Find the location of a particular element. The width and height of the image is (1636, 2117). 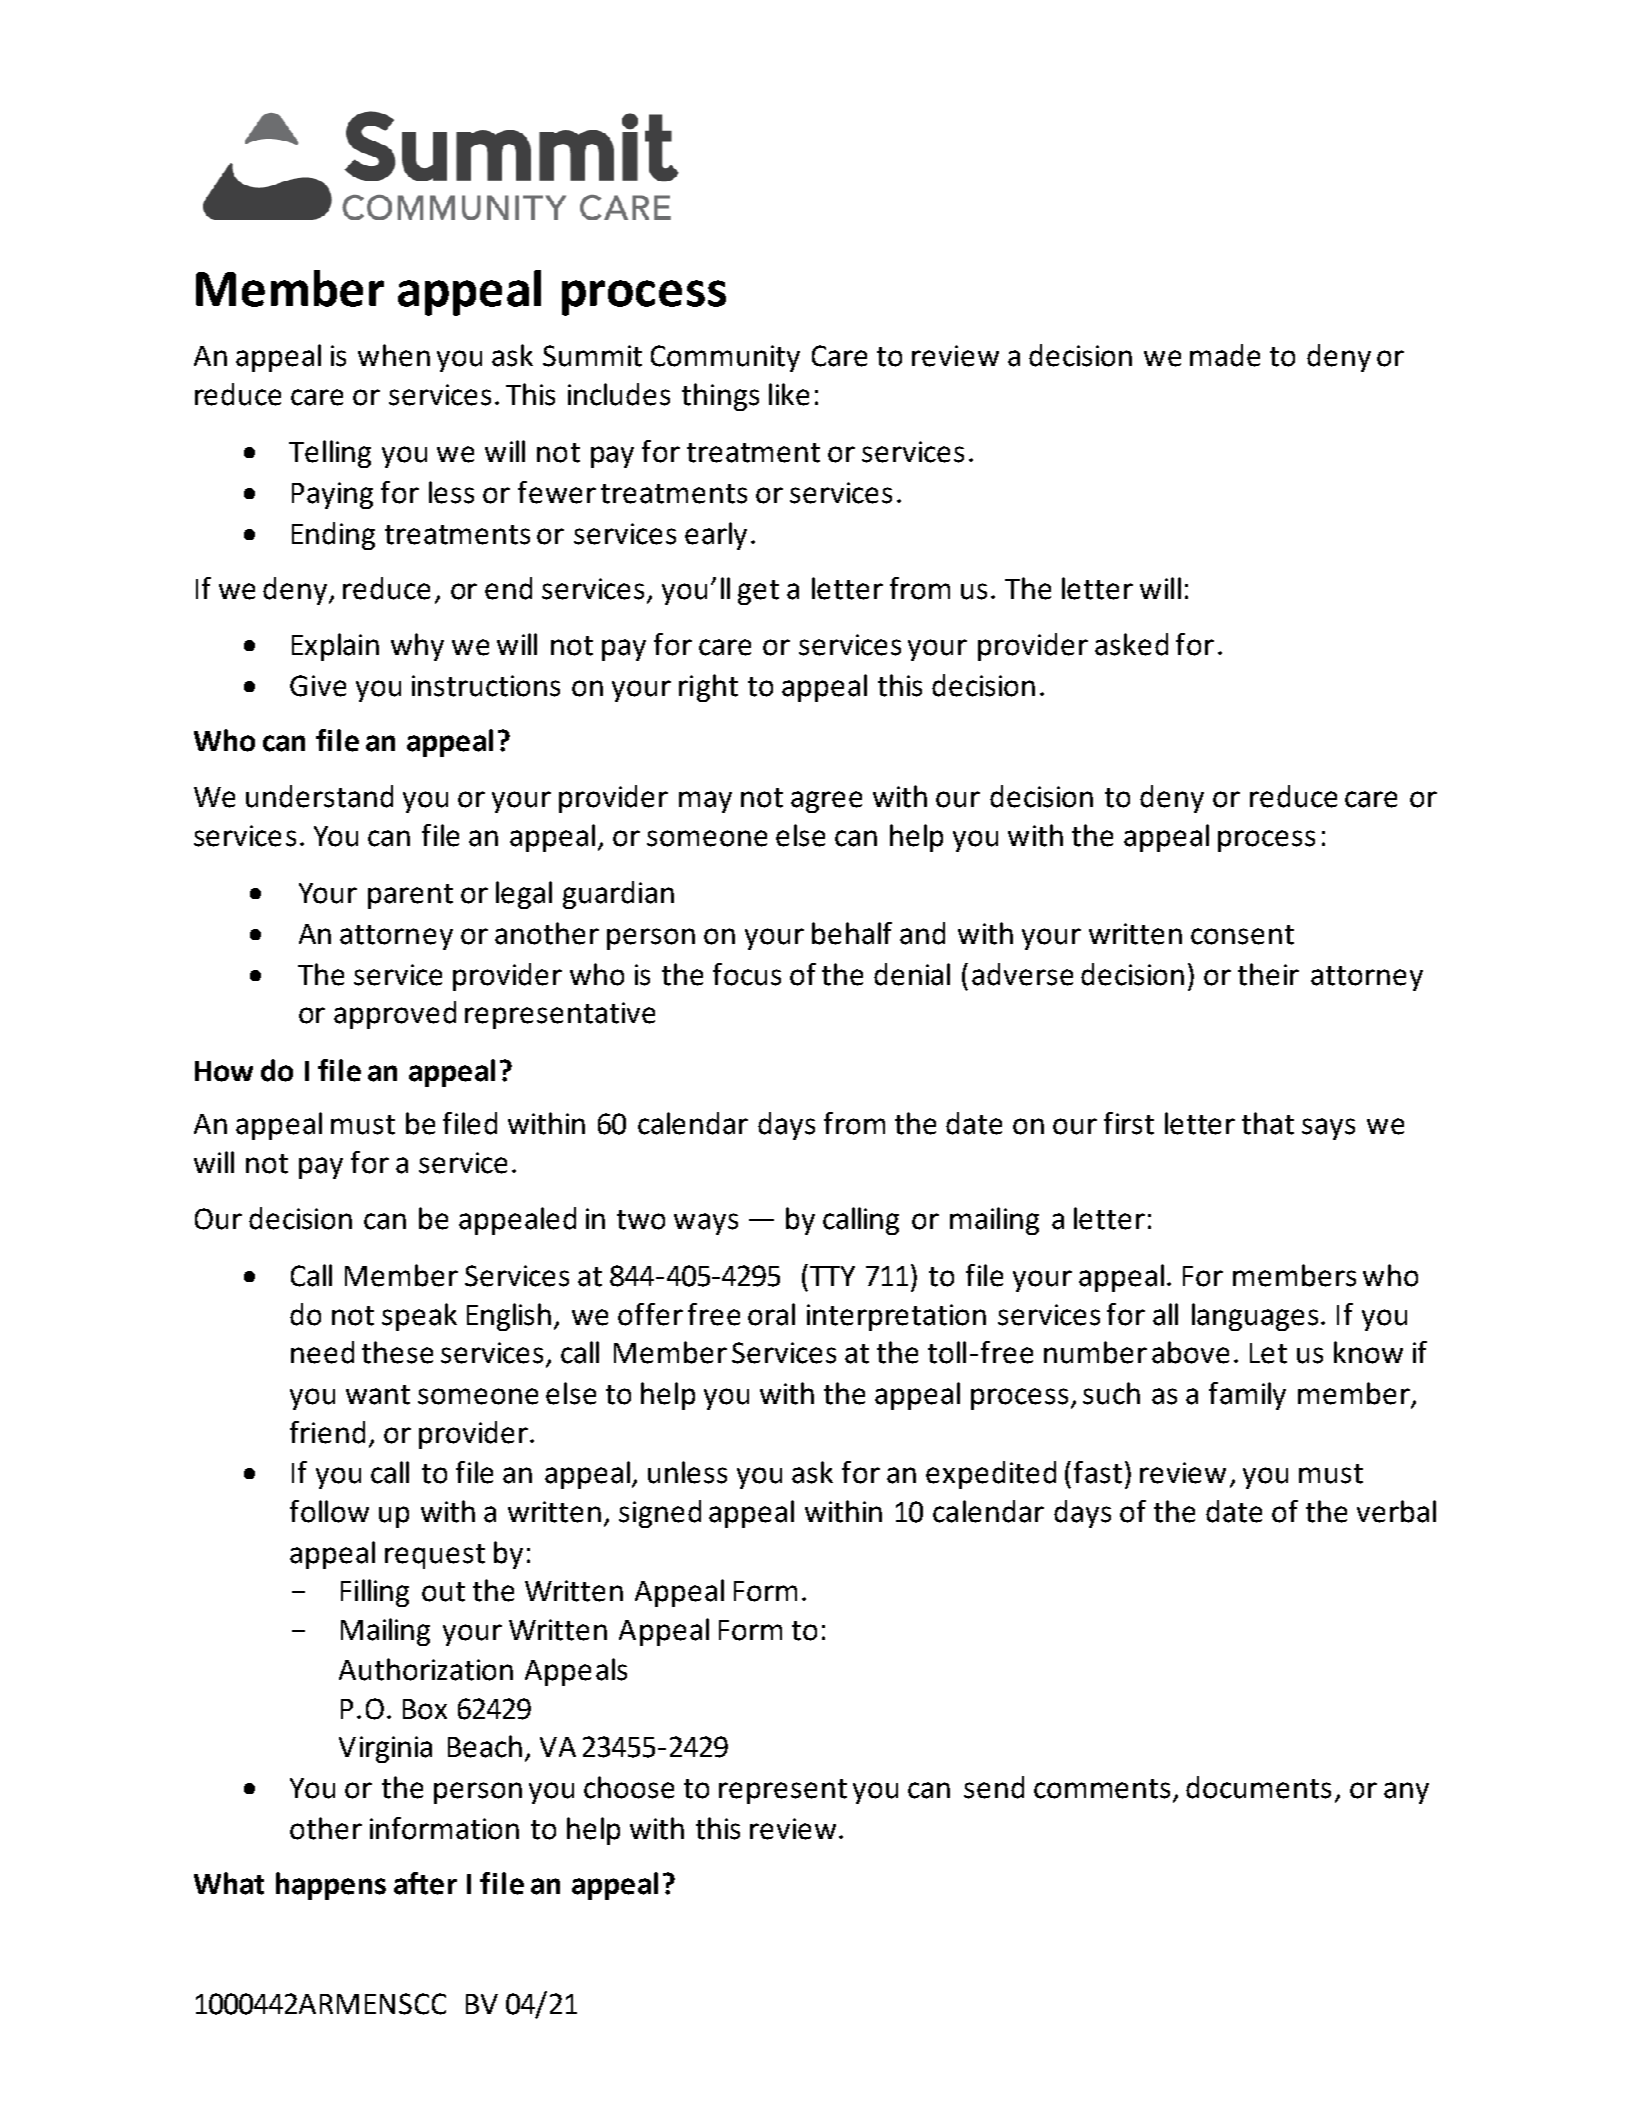

happens is located at coordinates (331, 1886).
